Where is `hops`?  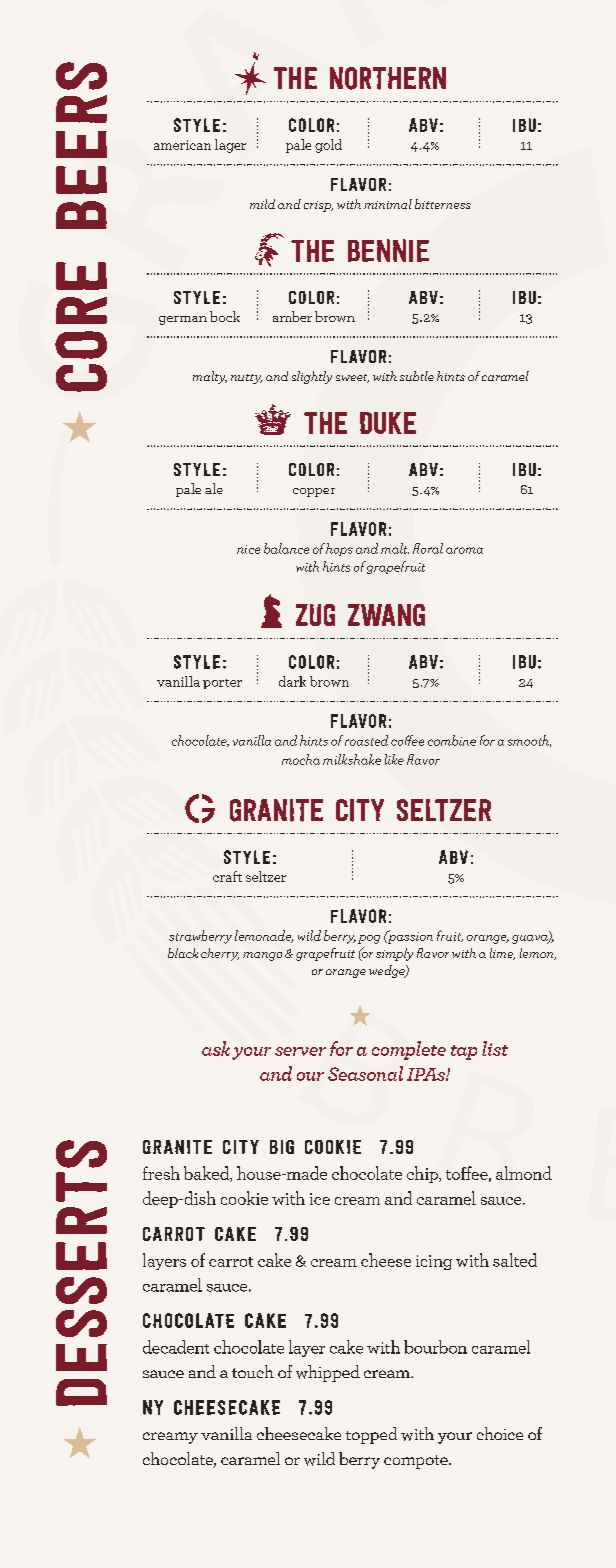 hops is located at coordinates (339, 549).
